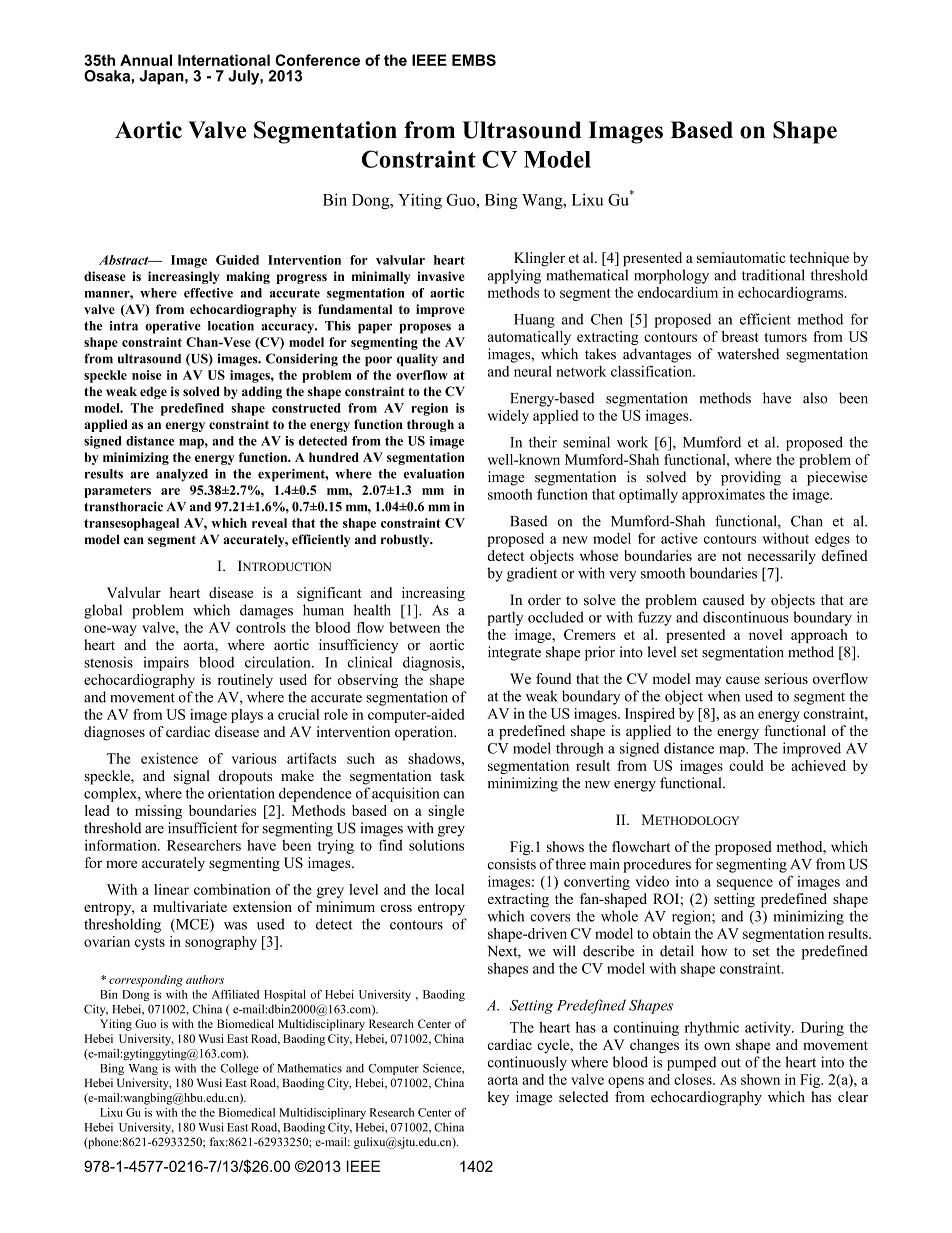 Image resolution: width=952 pixels, height=1233 pixels. I want to click on existence, so click(169, 758).
